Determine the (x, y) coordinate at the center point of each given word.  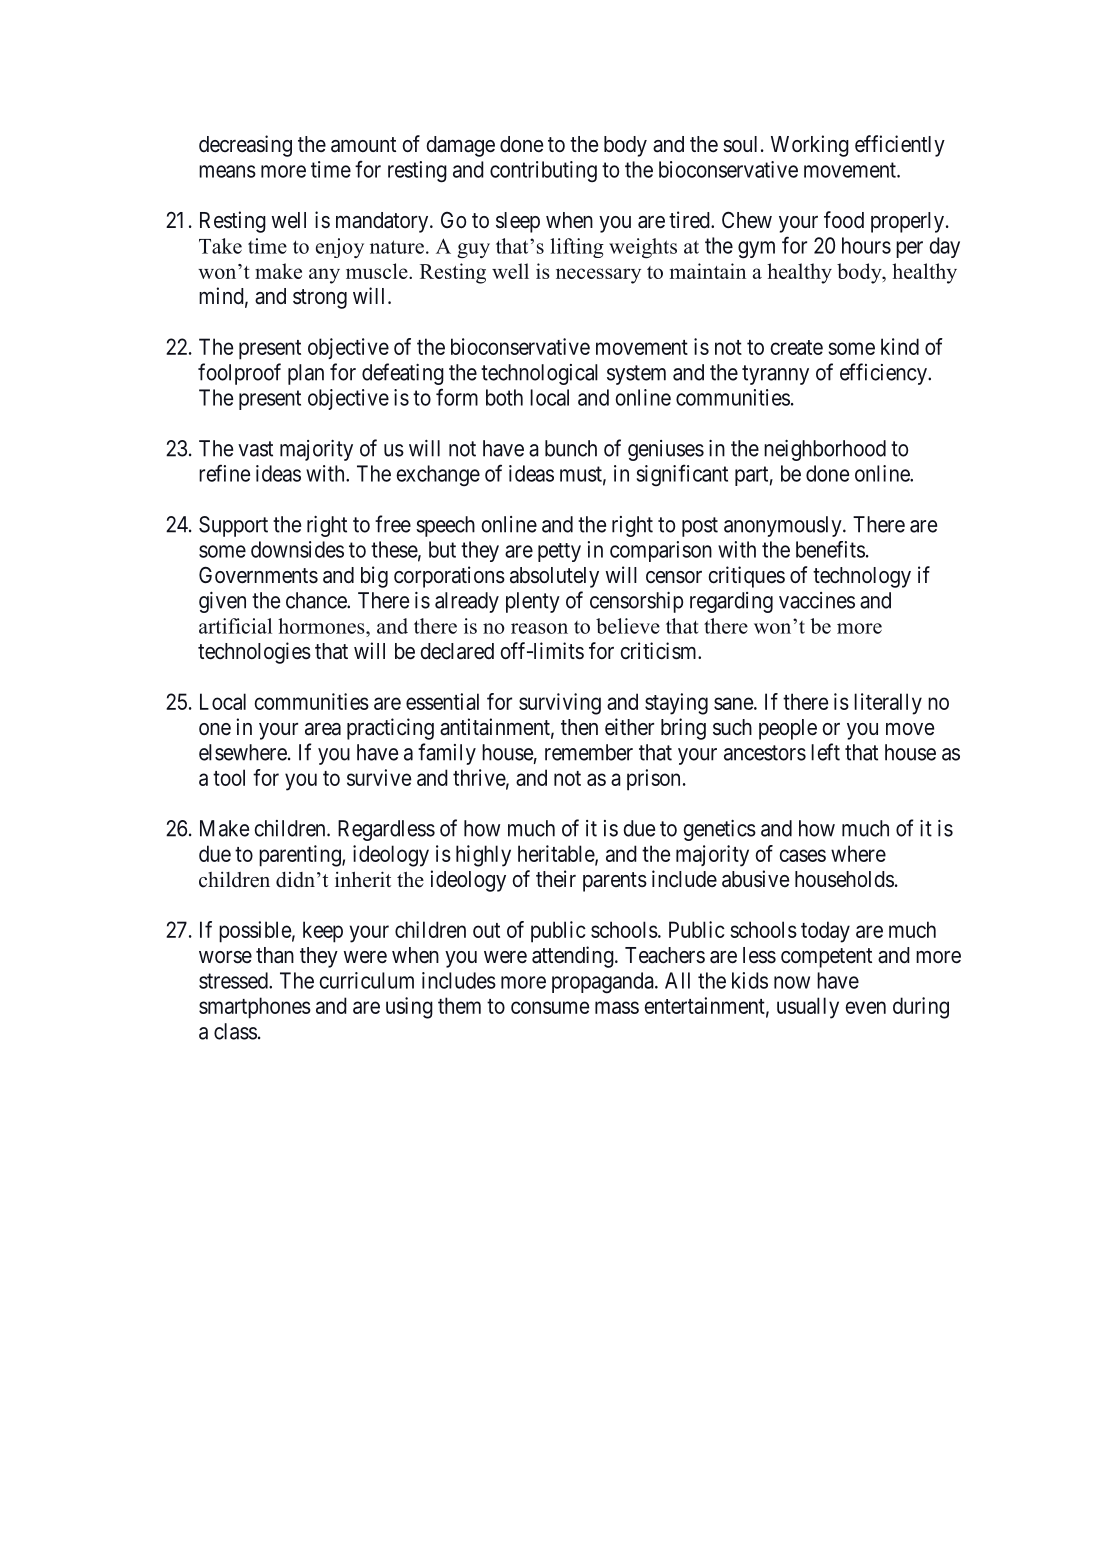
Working (810, 146)
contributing (543, 171)
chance (317, 600)
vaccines (817, 600)
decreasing (245, 146)
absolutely (554, 577)
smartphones (255, 1008)
